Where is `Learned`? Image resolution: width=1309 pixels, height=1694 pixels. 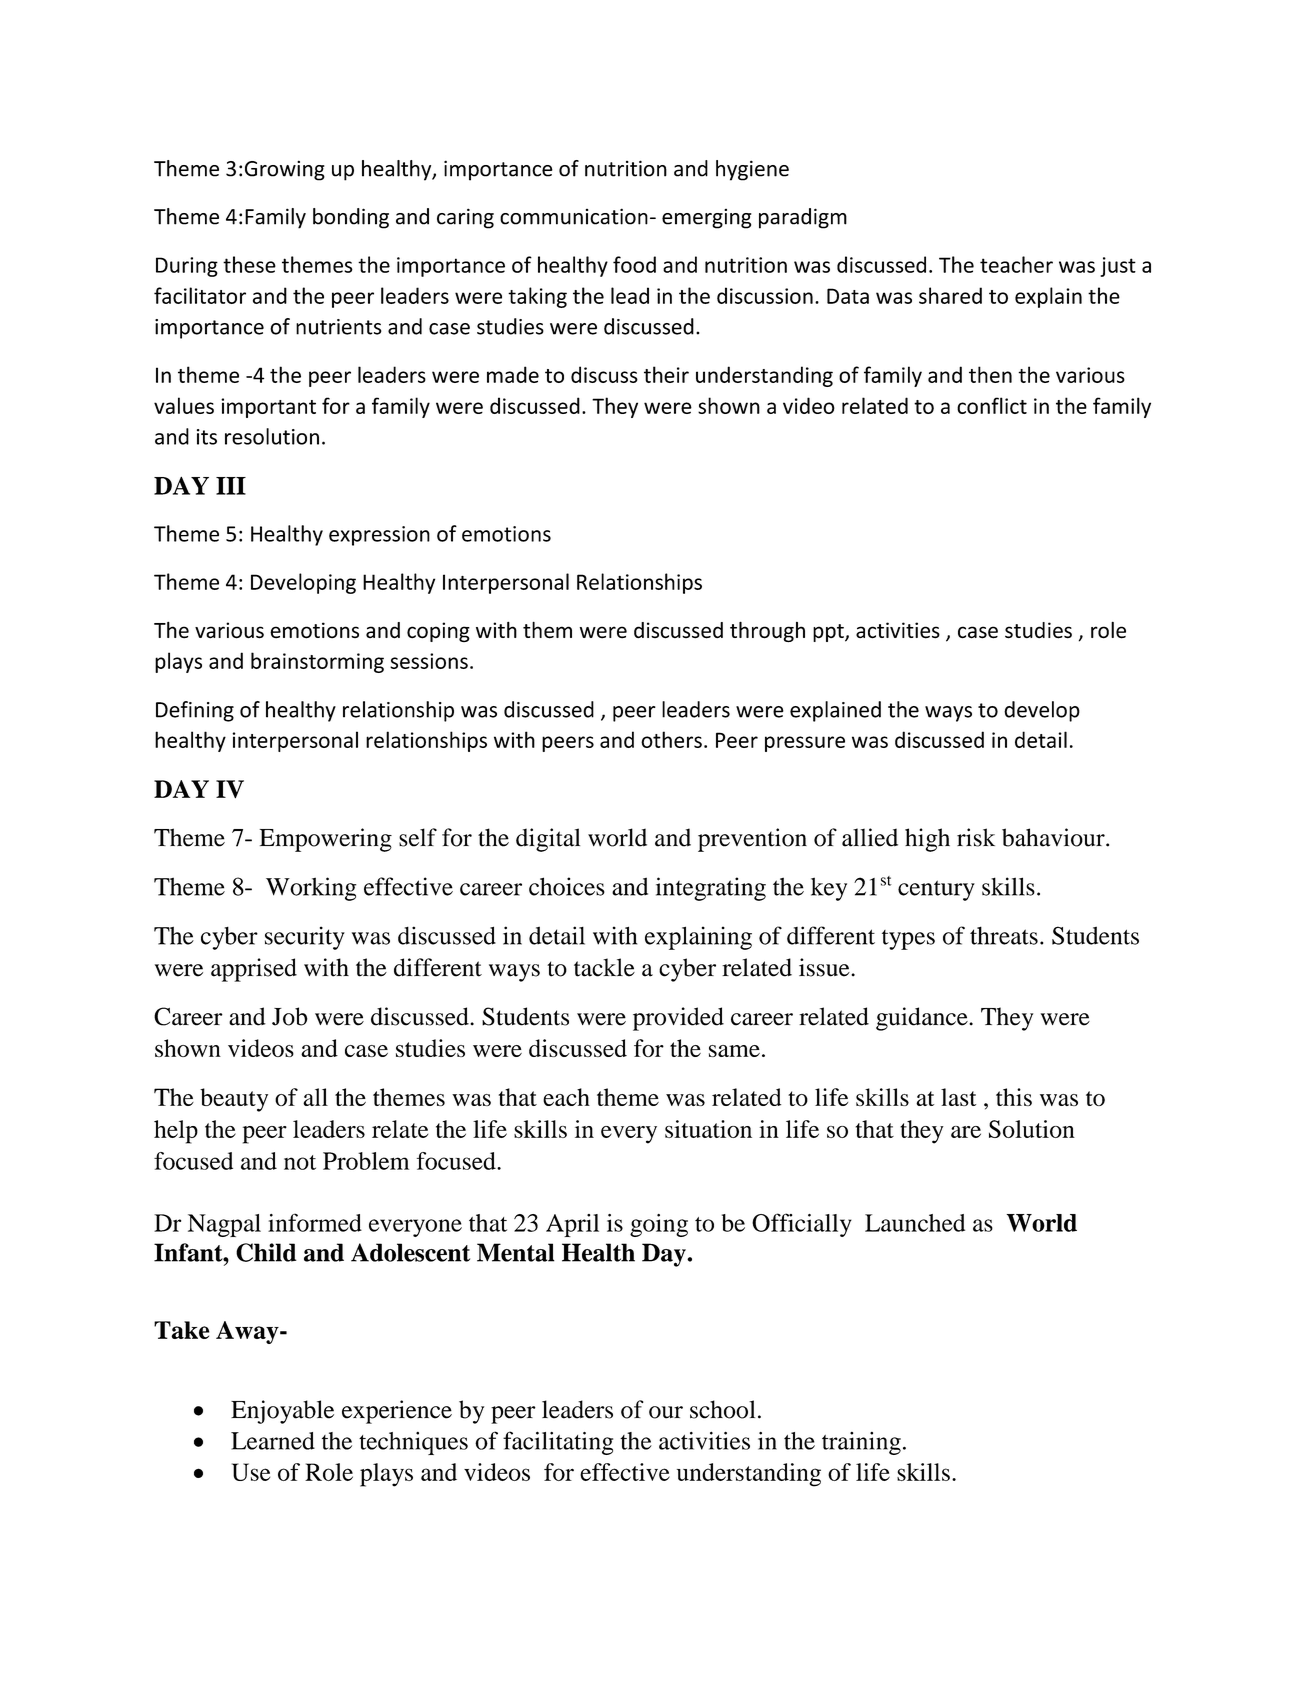
Learned is located at coordinates (273, 1441).
